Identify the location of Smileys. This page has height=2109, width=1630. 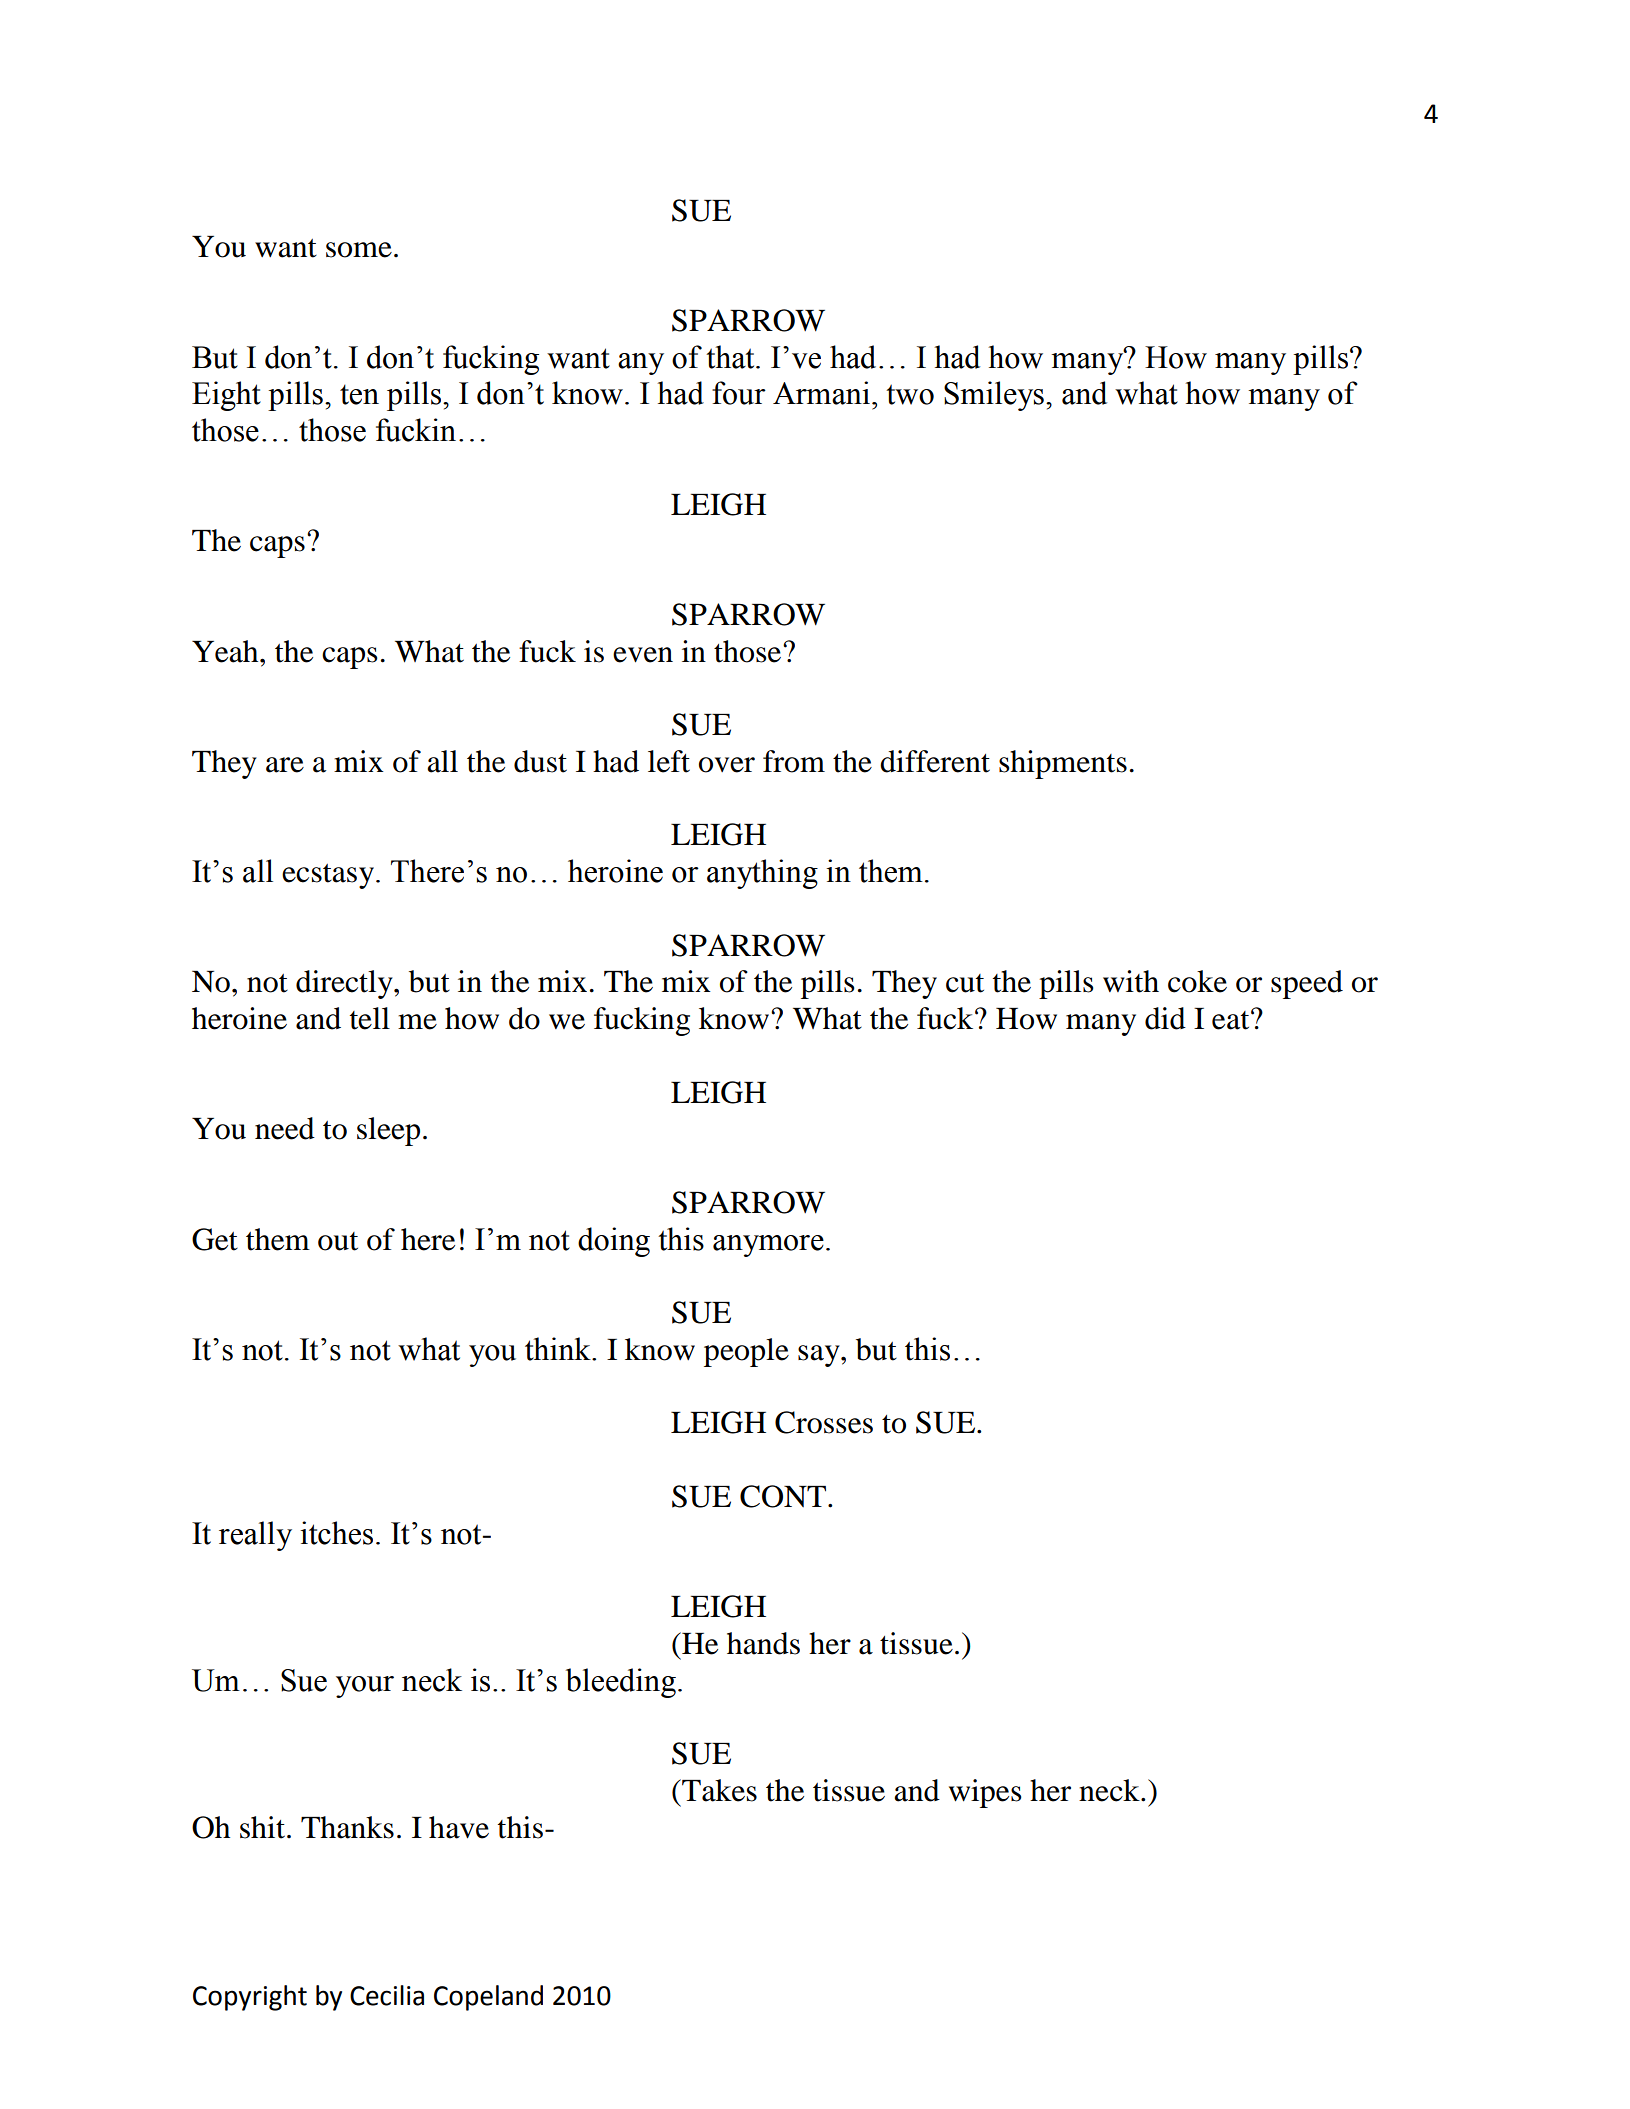
(994, 396).
